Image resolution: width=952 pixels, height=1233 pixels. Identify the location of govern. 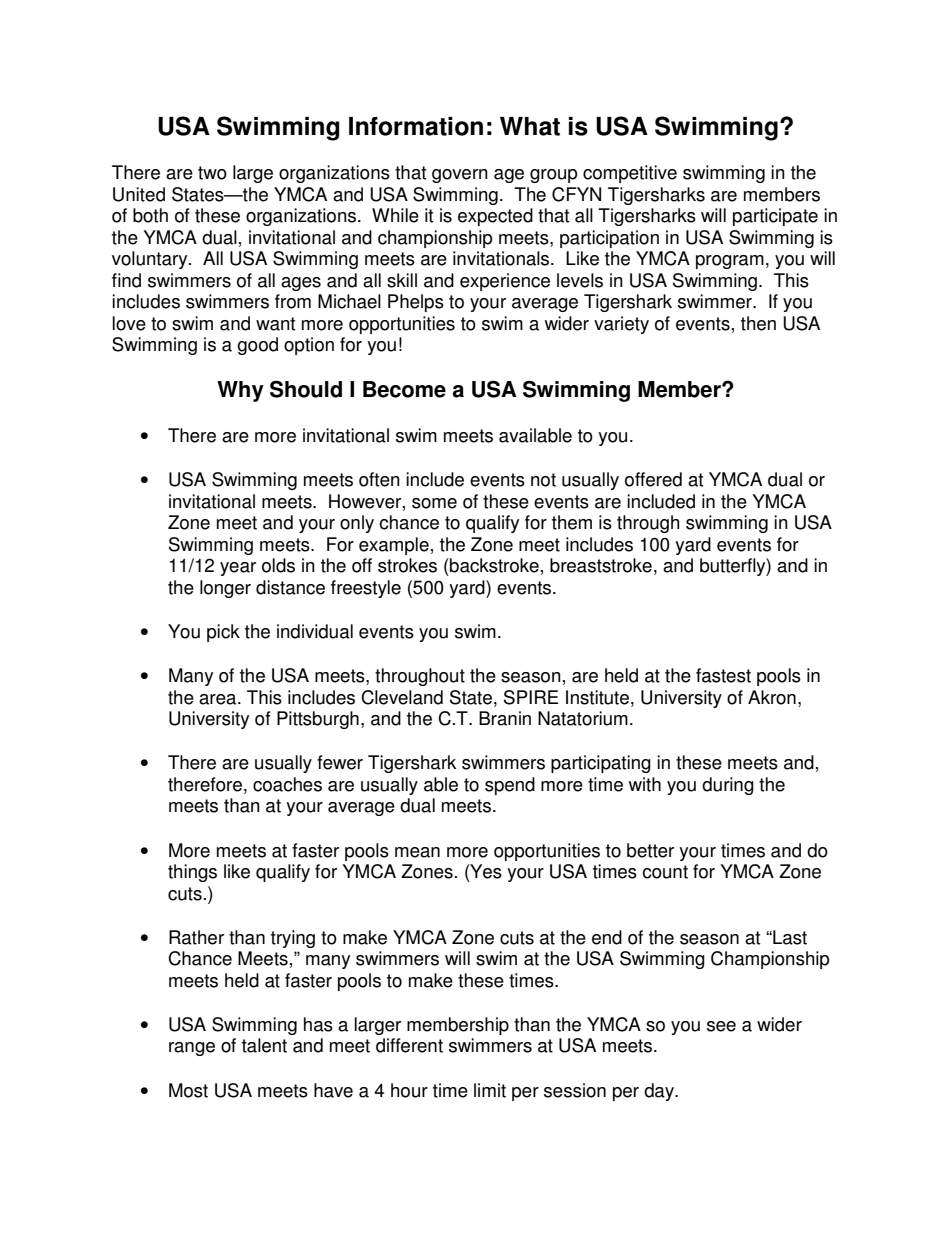
(460, 176).
